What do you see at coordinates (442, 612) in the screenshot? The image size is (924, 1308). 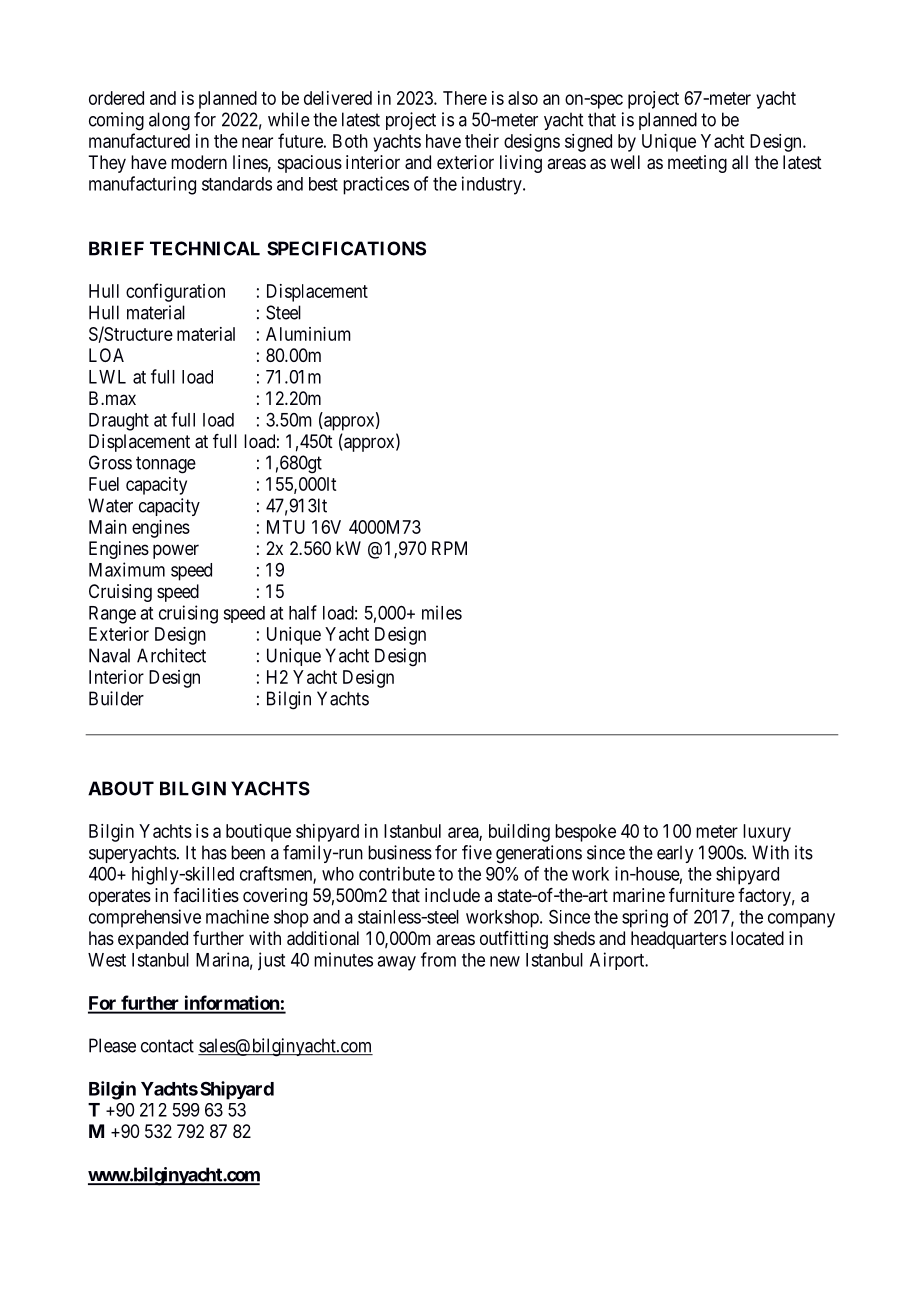 I see `miles` at bounding box center [442, 612].
